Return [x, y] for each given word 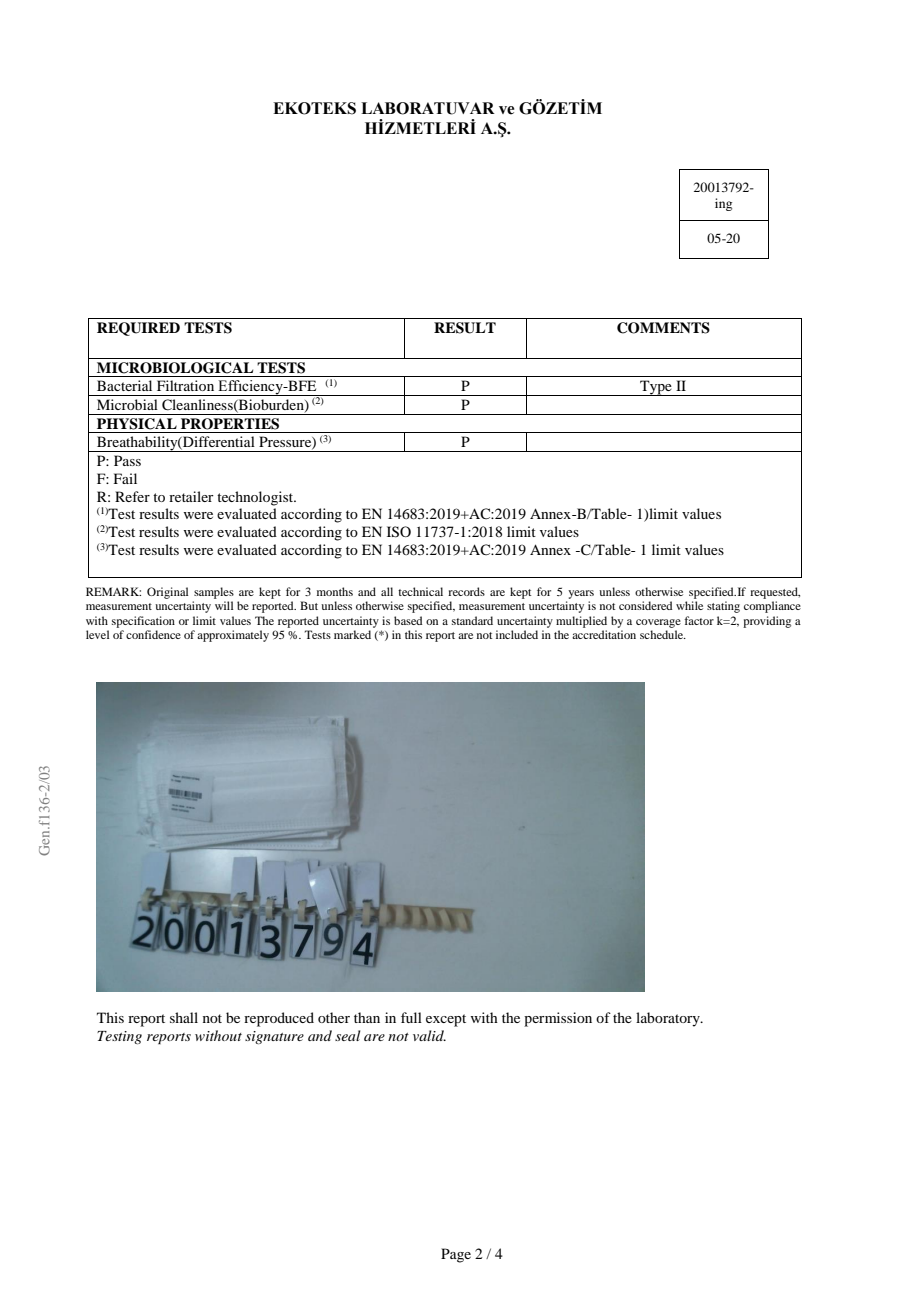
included [517, 634]
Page [456, 1255]
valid [429, 1035]
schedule [663, 634]
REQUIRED [138, 329]
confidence [153, 634]
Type [656, 388]
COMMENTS [663, 328]
